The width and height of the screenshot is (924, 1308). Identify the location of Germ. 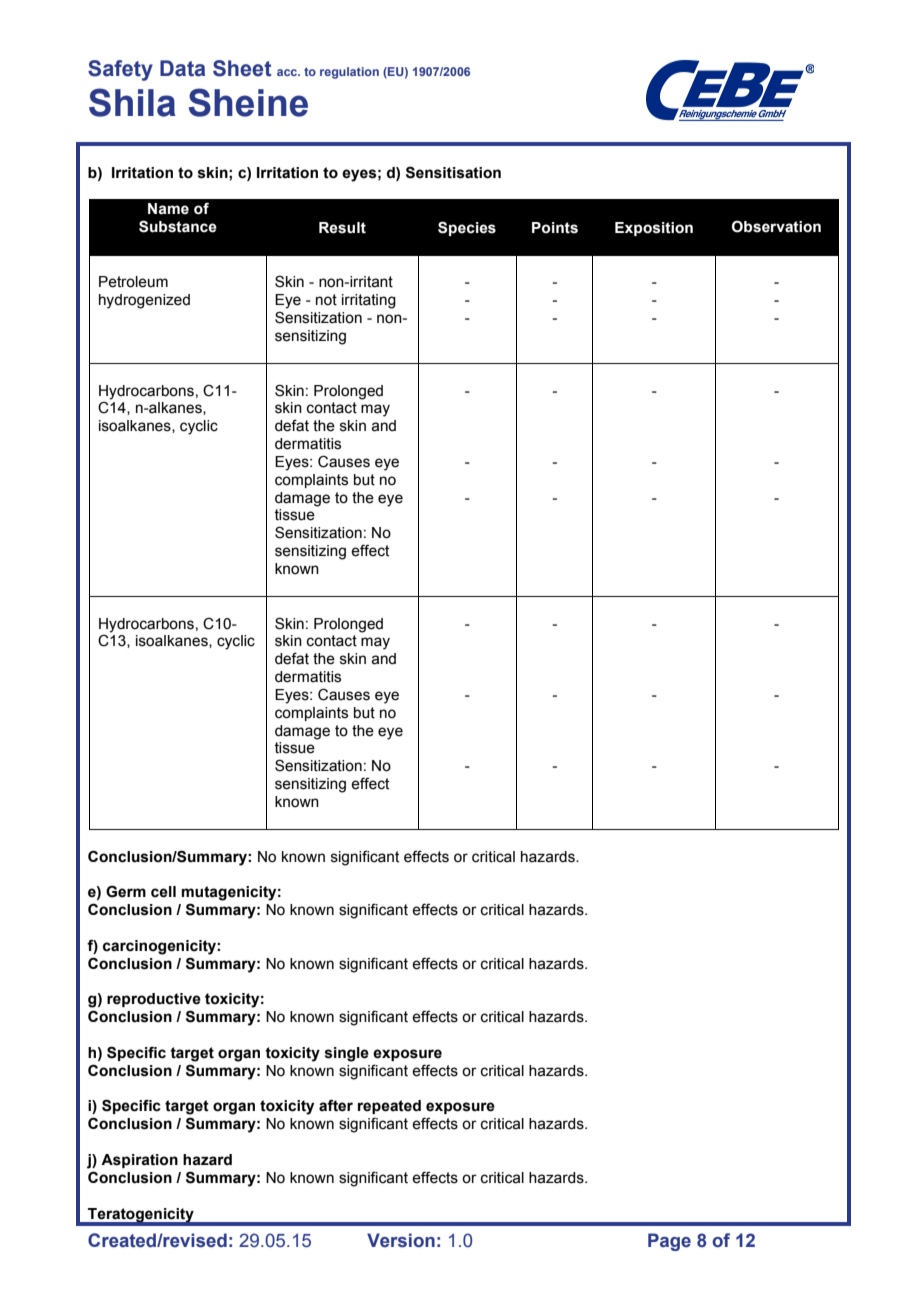
(126, 891).
